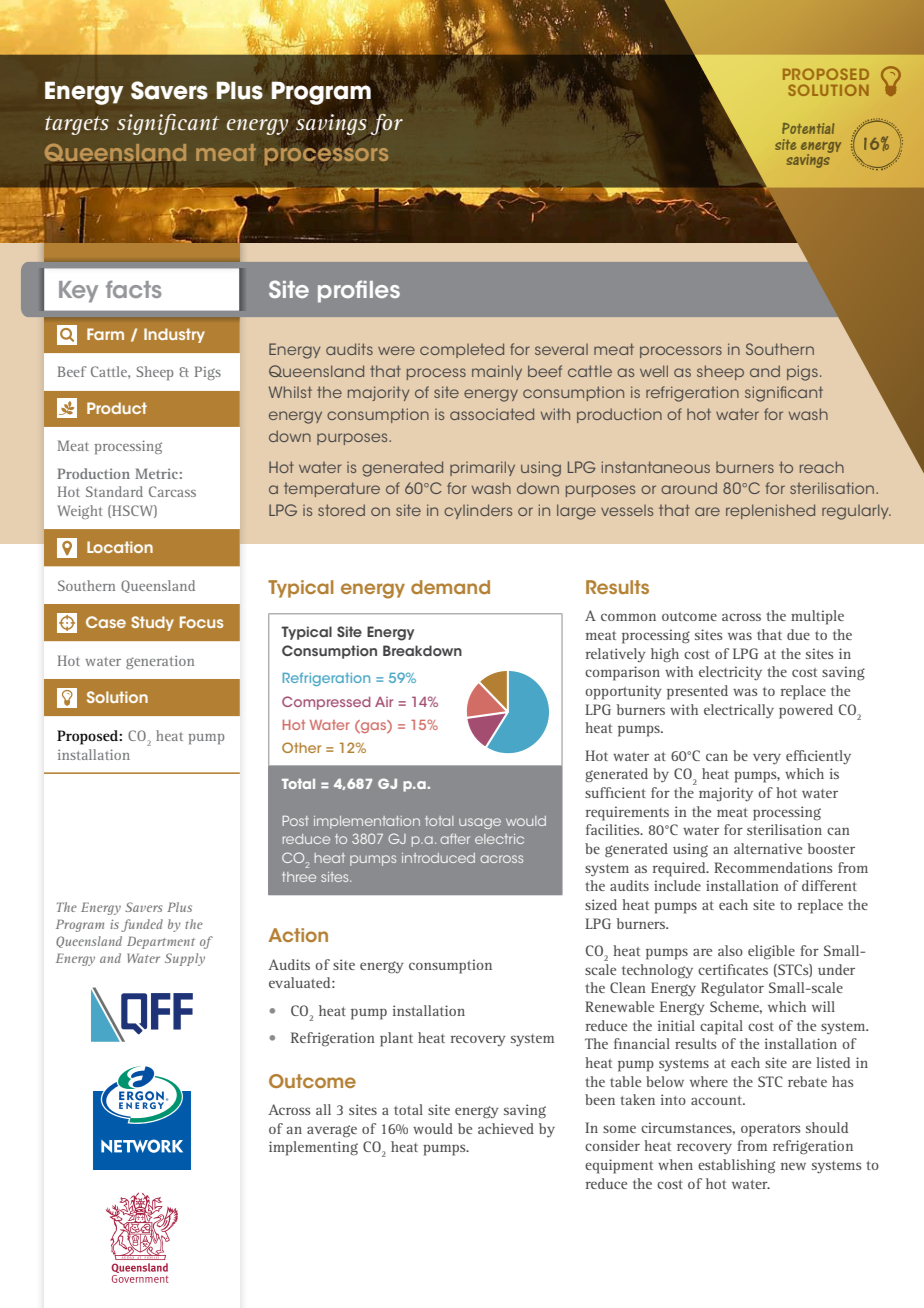  I want to click on implementing, so click(313, 1148).
